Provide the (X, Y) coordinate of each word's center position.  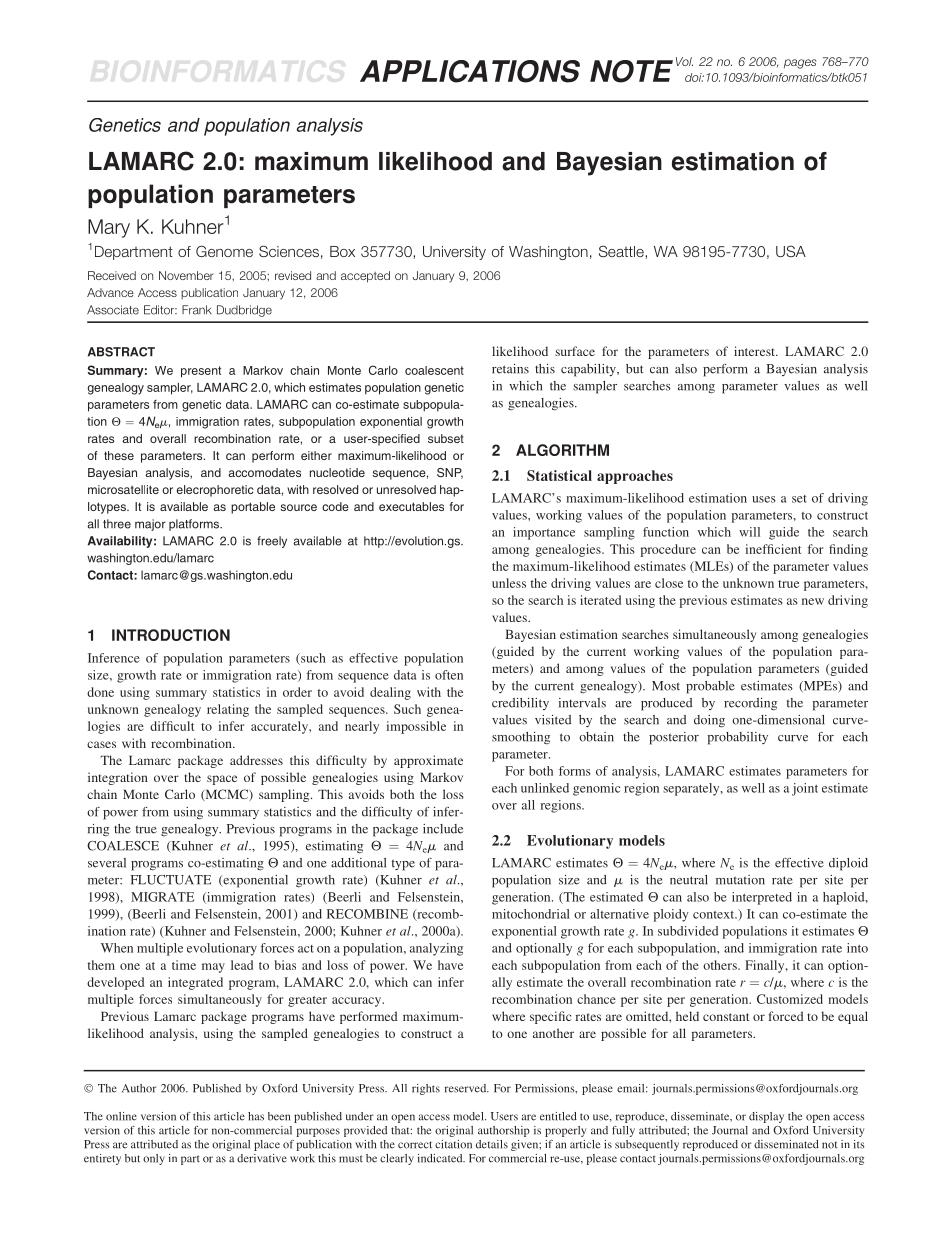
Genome (224, 251)
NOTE (631, 71)
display (766, 1117)
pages (800, 64)
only (154, 1159)
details (492, 1144)
